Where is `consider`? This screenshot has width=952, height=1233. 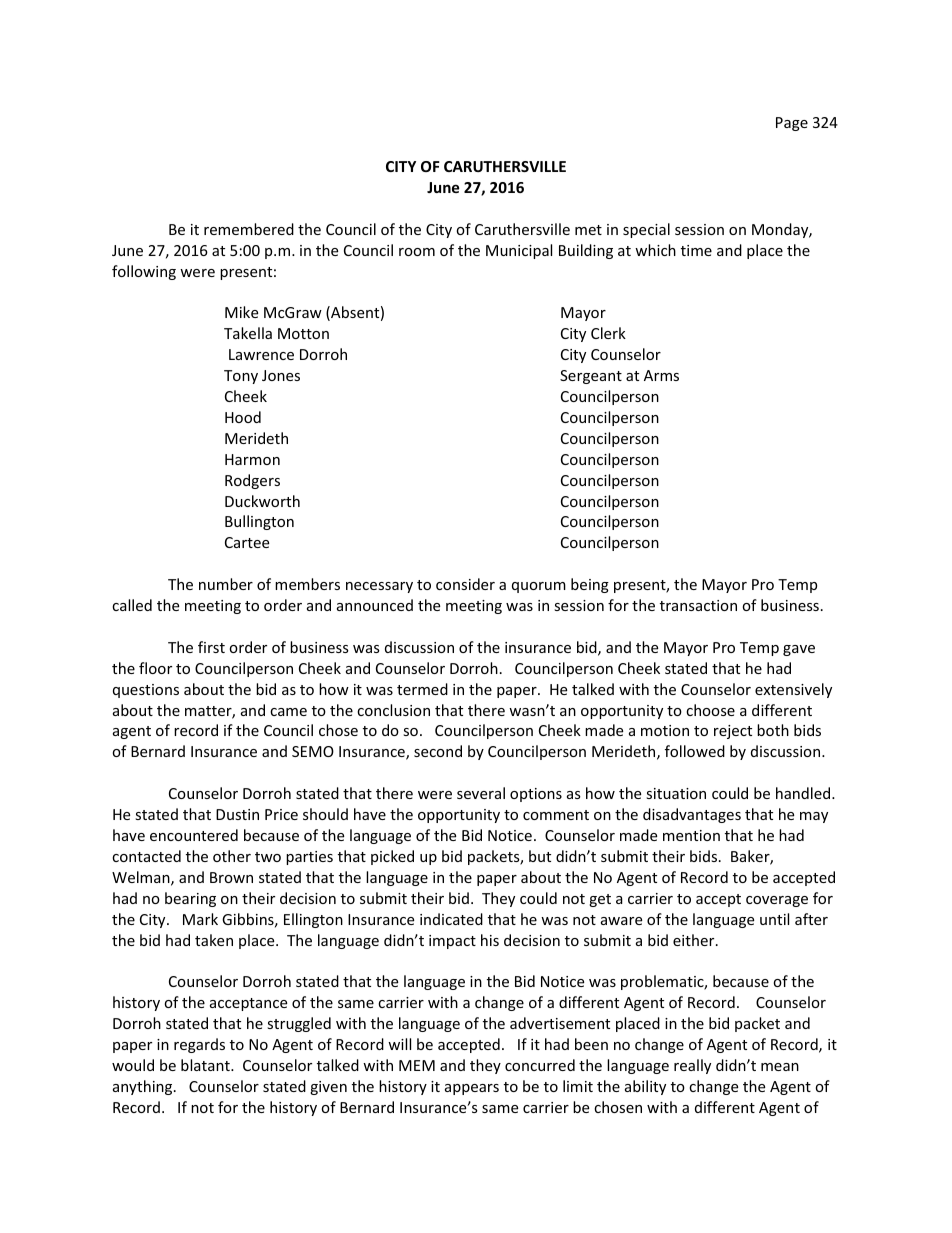 consider is located at coordinates (465, 584).
